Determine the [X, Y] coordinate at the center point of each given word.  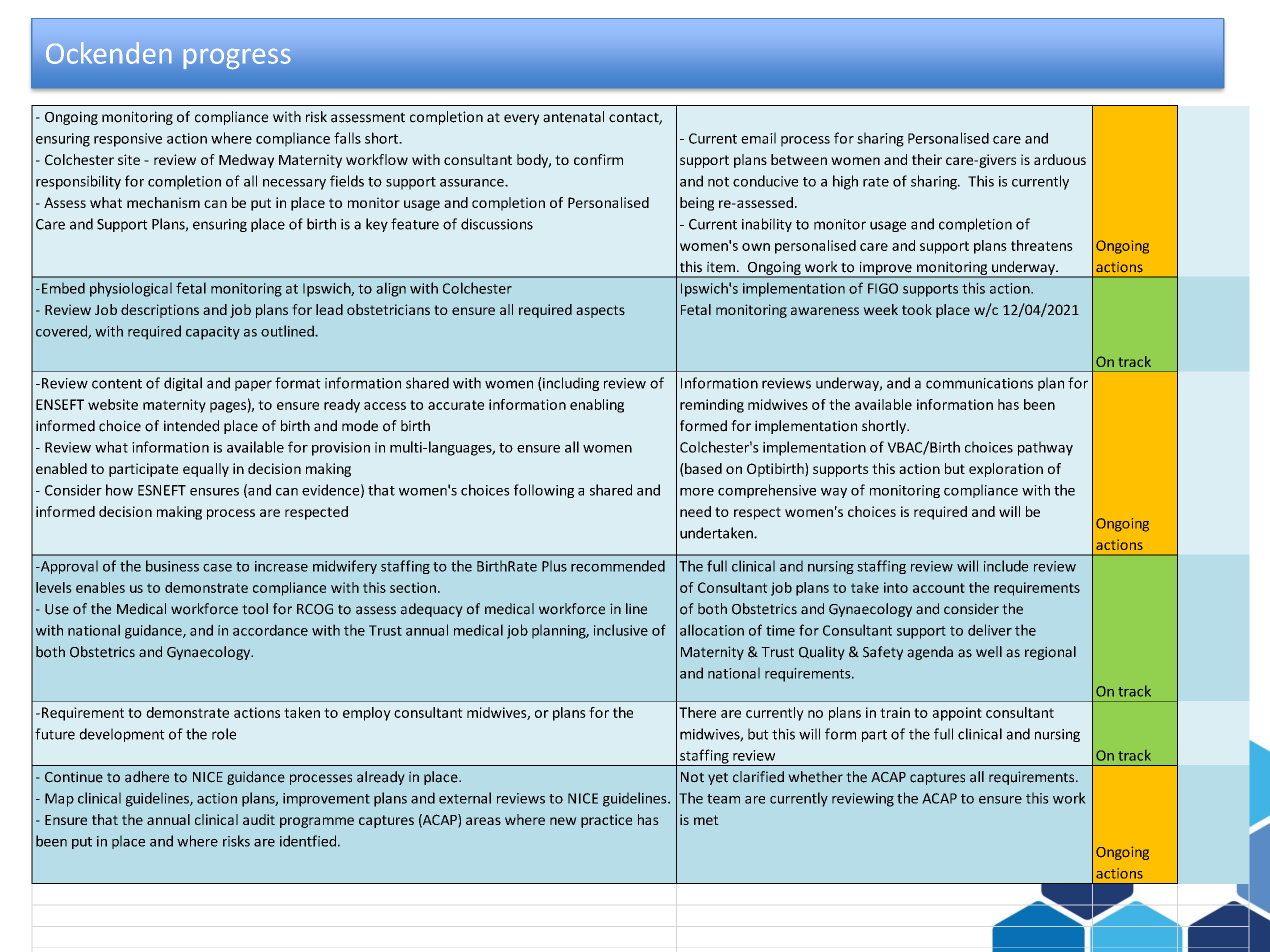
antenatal [573, 117]
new [563, 821]
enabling [597, 406]
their [927, 159]
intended [191, 426]
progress [236, 58]
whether [815, 777]
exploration [1006, 470]
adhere [147, 777]
